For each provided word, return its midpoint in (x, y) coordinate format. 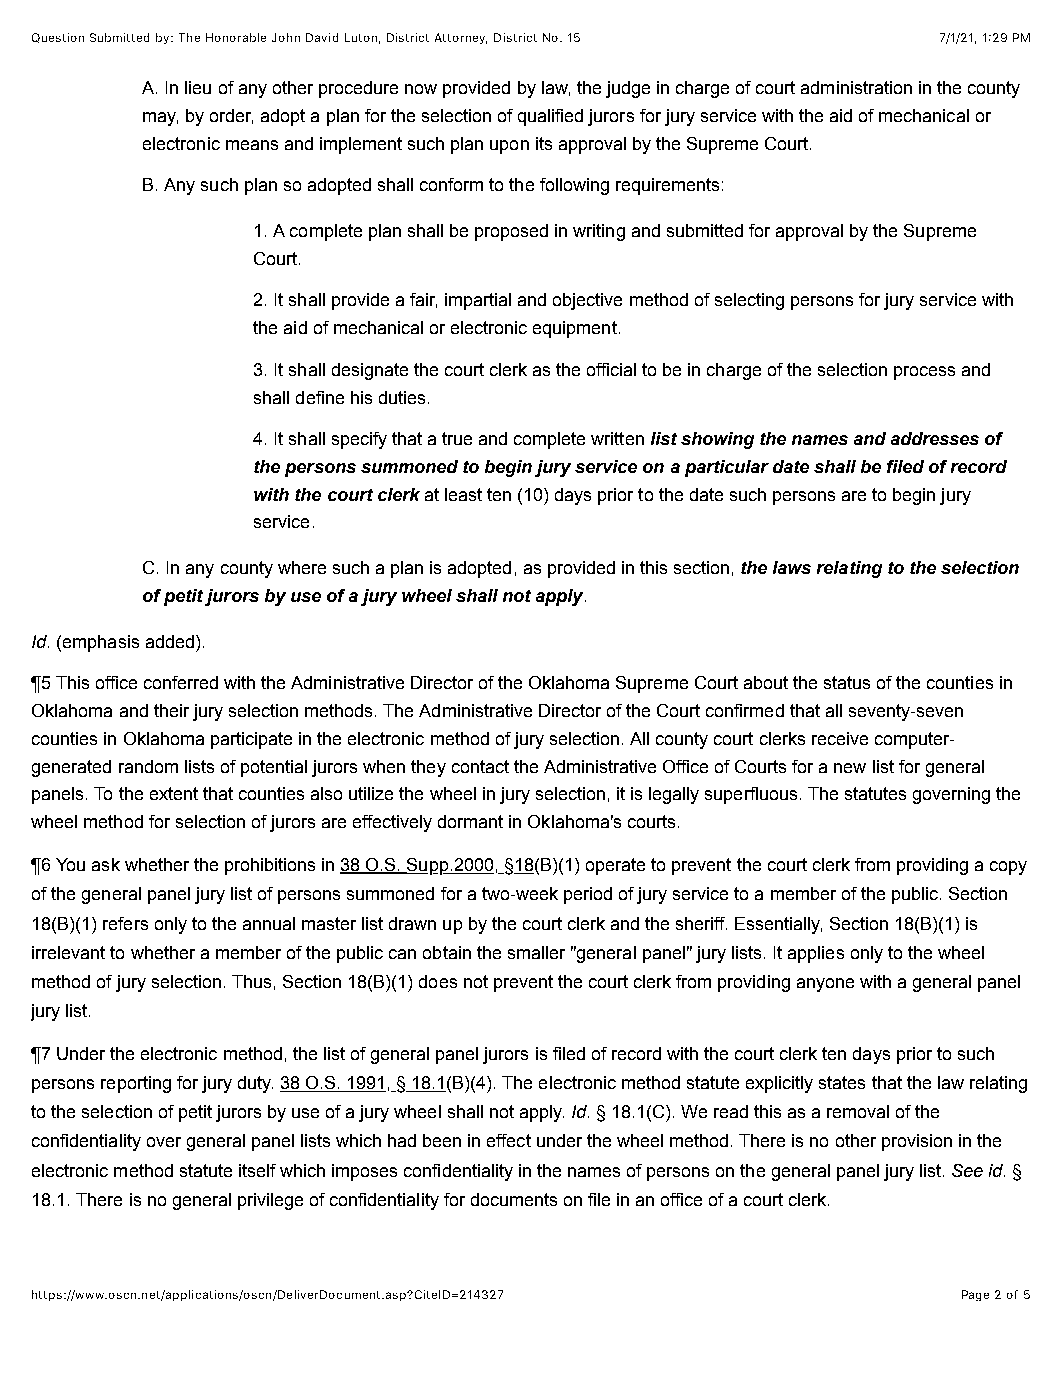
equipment (575, 329)
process (924, 373)
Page (975, 1295)
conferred (181, 682)
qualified (550, 117)
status (847, 682)
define (320, 397)
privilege (270, 1201)
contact (480, 766)
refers (125, 923)
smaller (536, 952)
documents (514, 1199)
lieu (198, 87)
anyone (825, 985)
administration (856, 87)
